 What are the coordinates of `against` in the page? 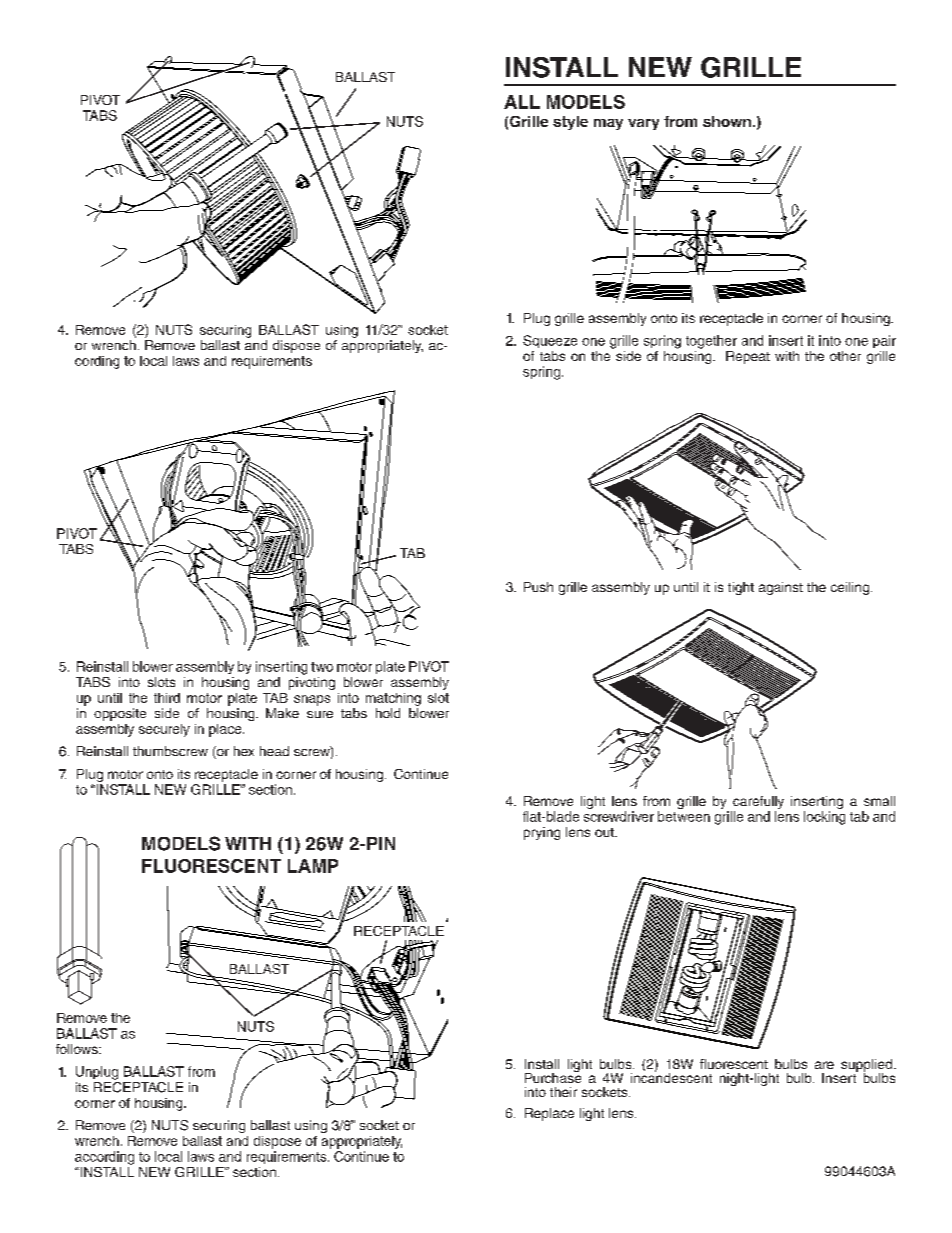 It's located at (781, 588).
